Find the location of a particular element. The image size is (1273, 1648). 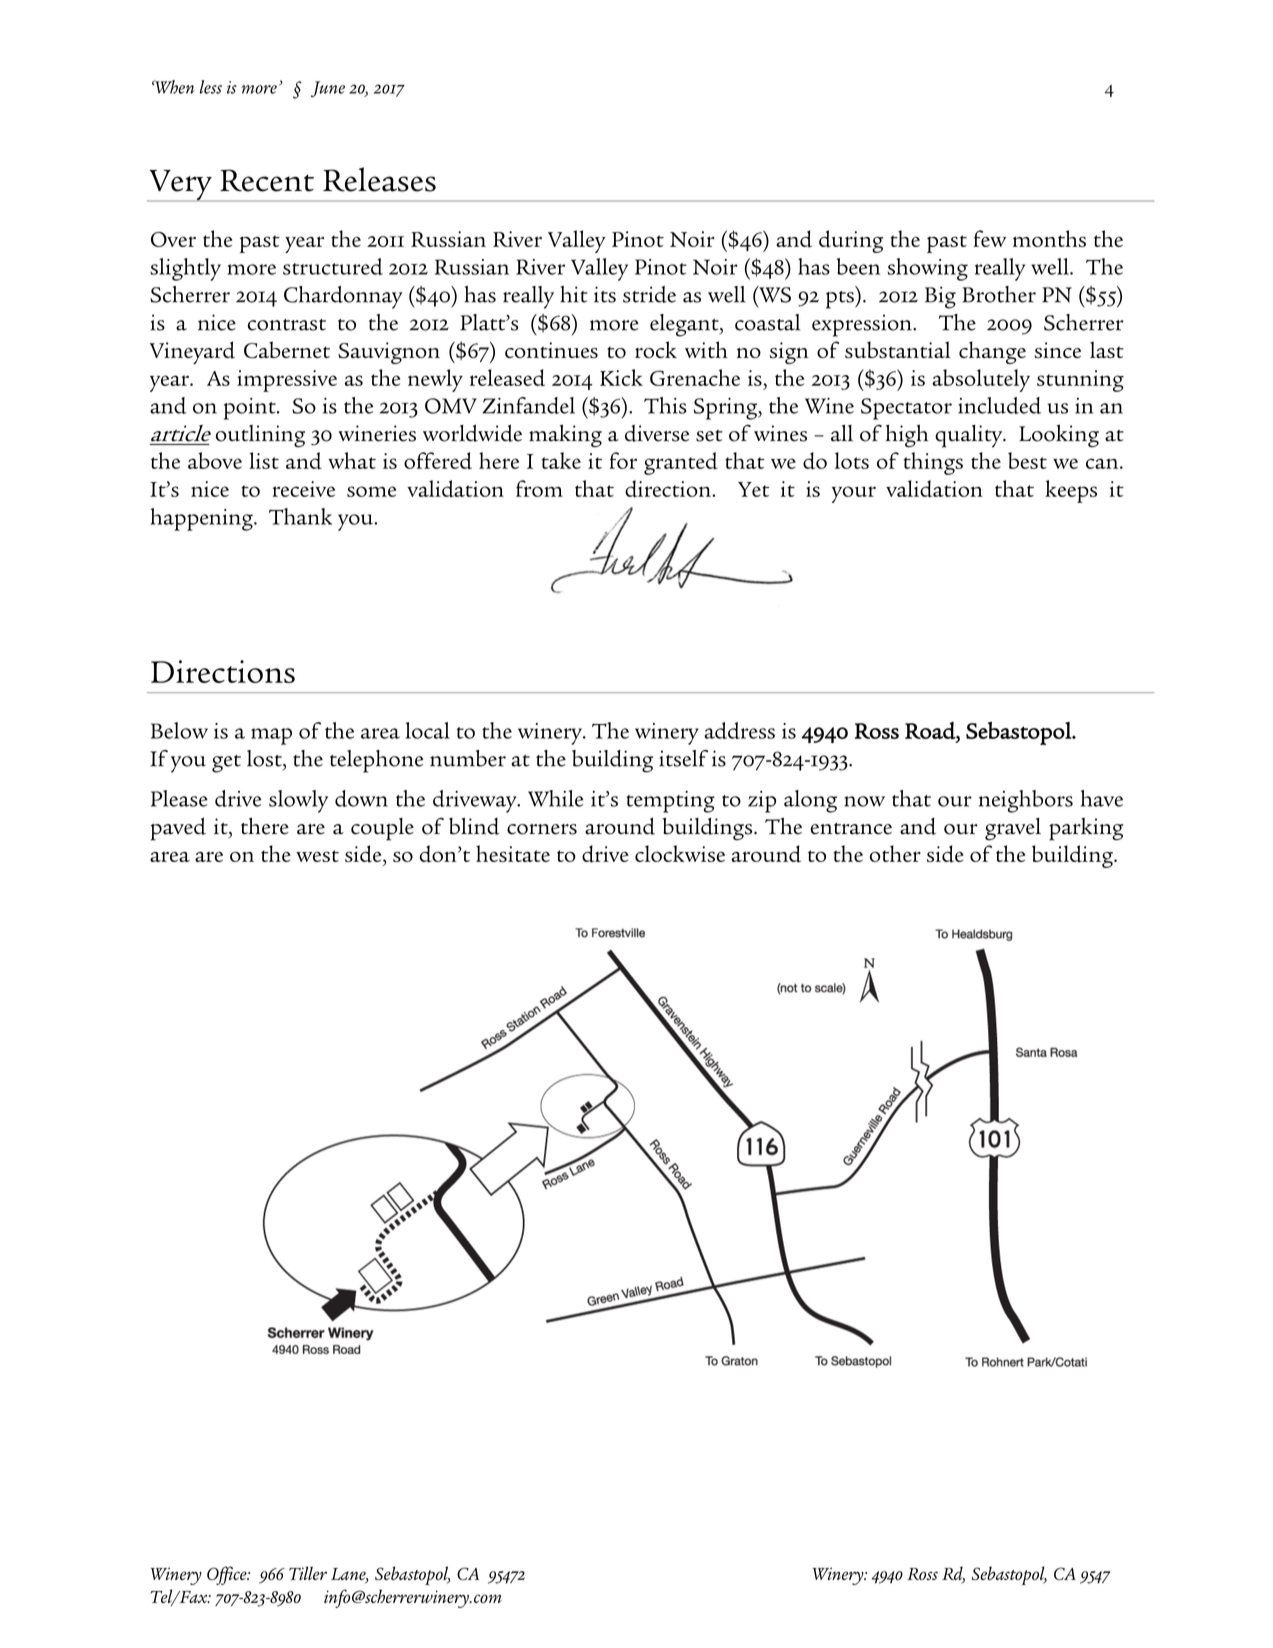

parking is located at coordinates (1086, 829).
